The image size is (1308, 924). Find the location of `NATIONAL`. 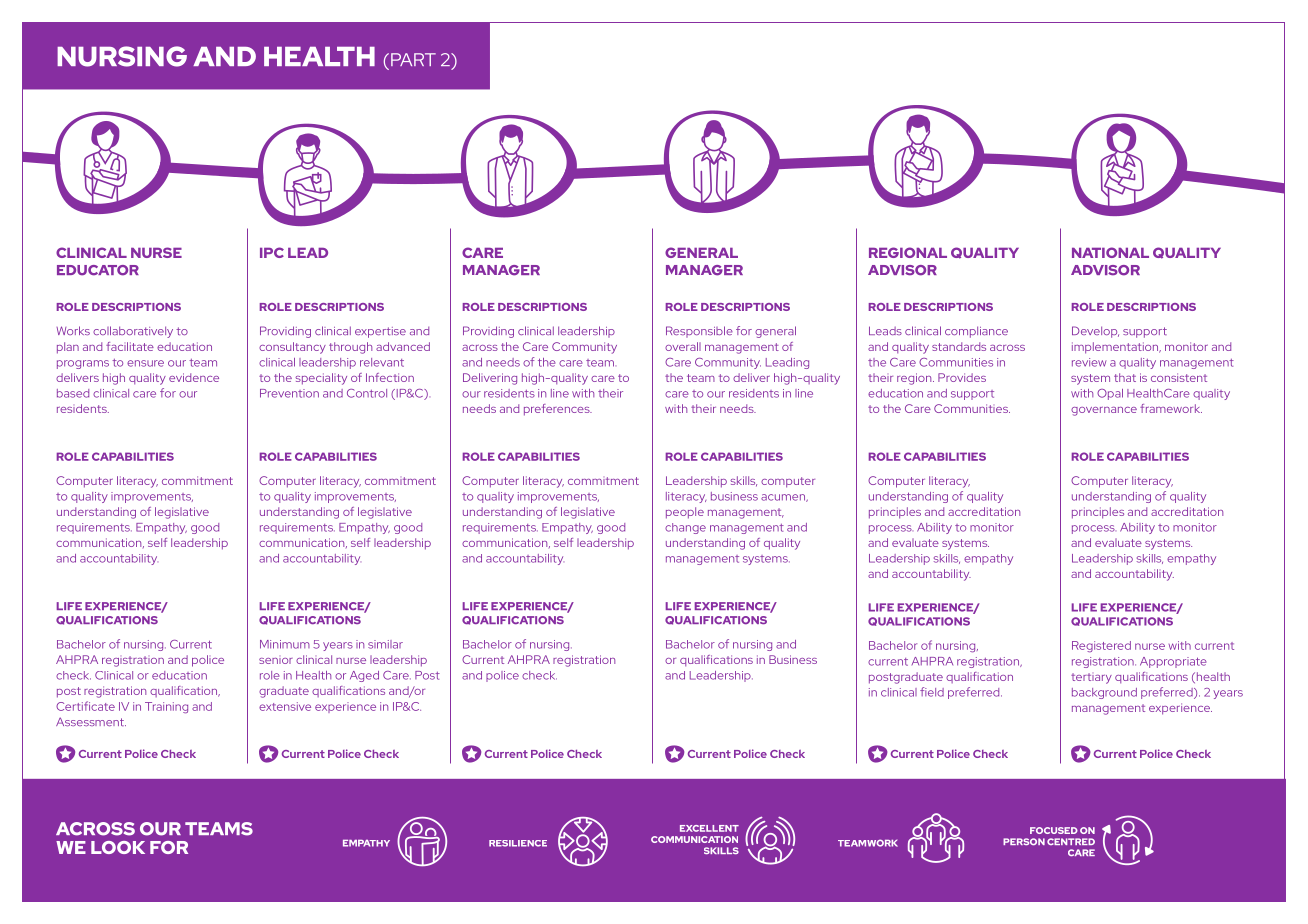

NATIONAL is located at coordinates (1110, 252).
